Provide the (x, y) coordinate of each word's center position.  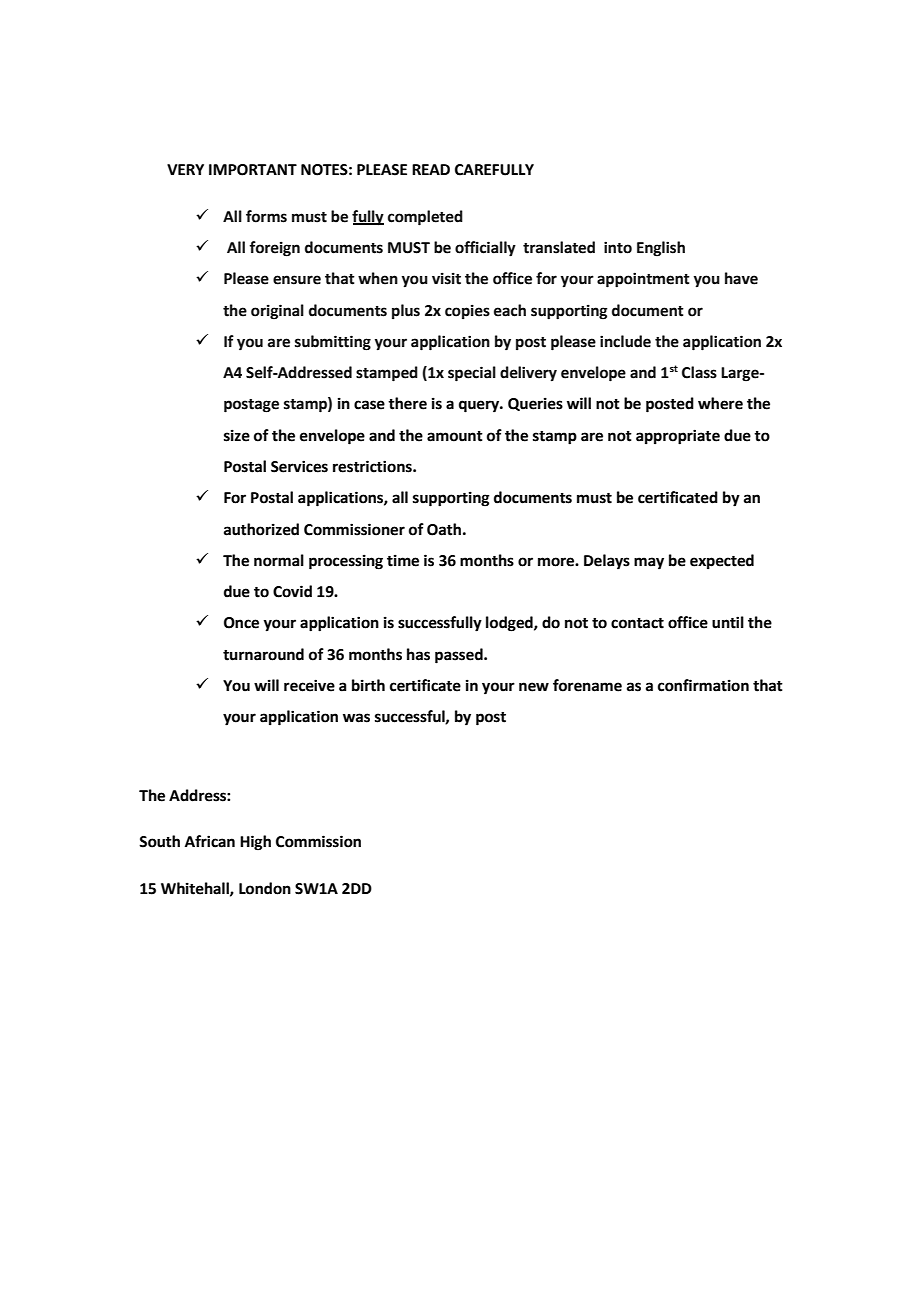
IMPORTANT (253, 170)
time (403, 560)
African (210, 841)
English (661, 249)
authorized (261, 529)
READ (431, 169)
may (649, 563)
